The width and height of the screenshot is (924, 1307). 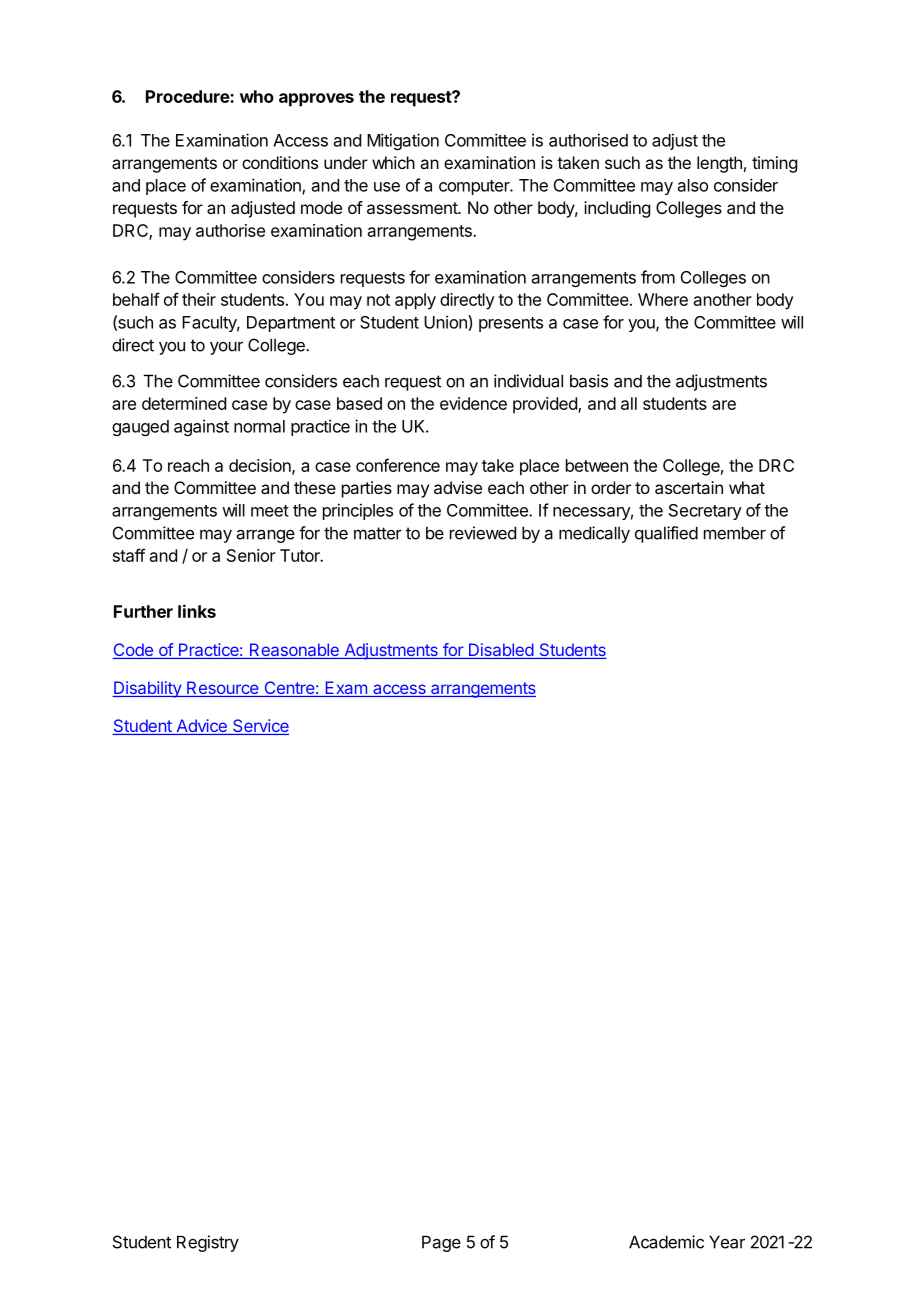 What do you see at coordinates (663, 299) in the screenshot?
I see `Where` at bounding box center [663, 299].
